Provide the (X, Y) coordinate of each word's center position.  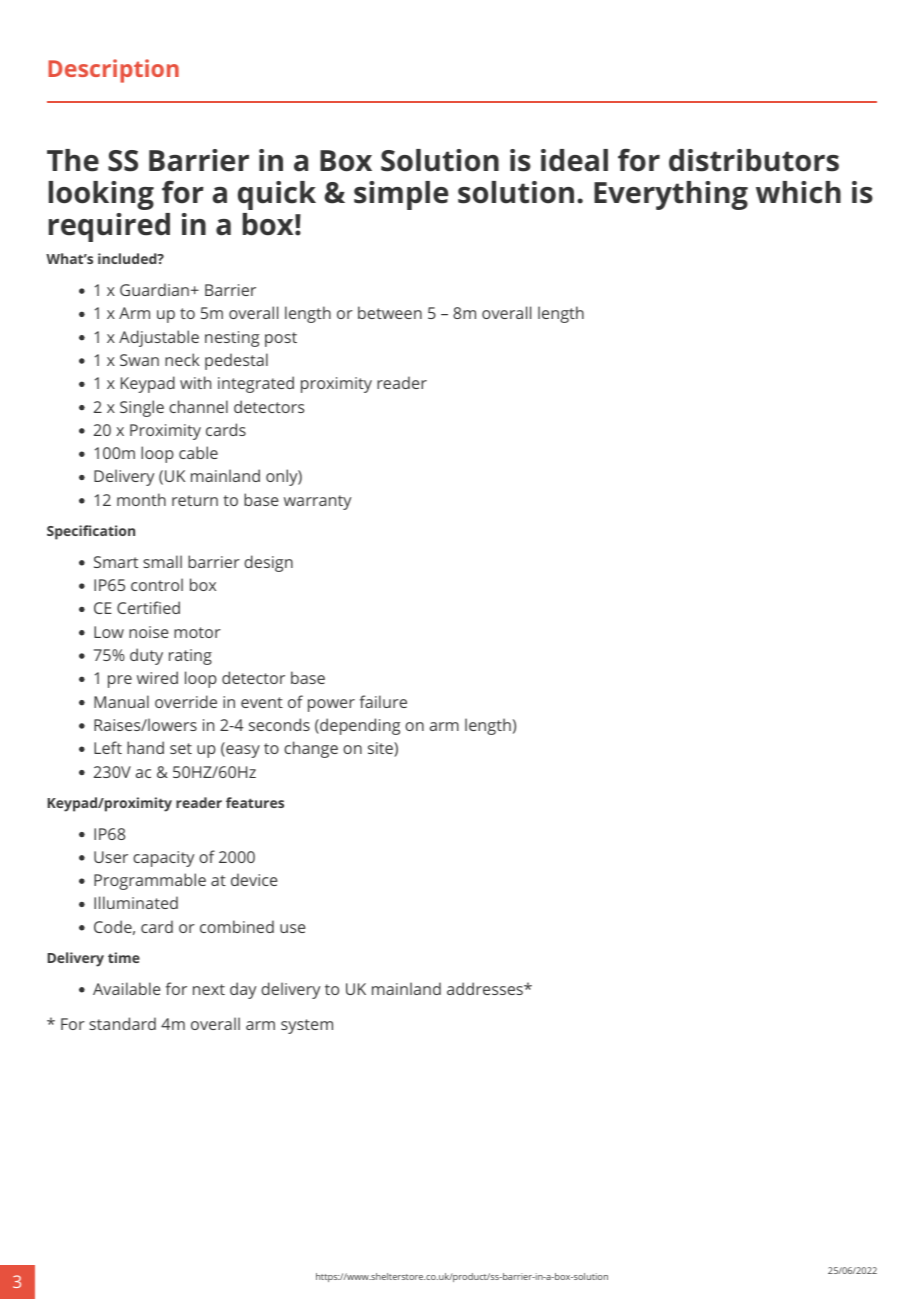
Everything (671, 195)
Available (127, 988)
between (390, 312)
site (381, 749)
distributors (754, 160)
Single (142, 408)
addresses (486, 988)
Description (113, 71)
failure (383, 701)
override (186, 701)
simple (401, 195)
